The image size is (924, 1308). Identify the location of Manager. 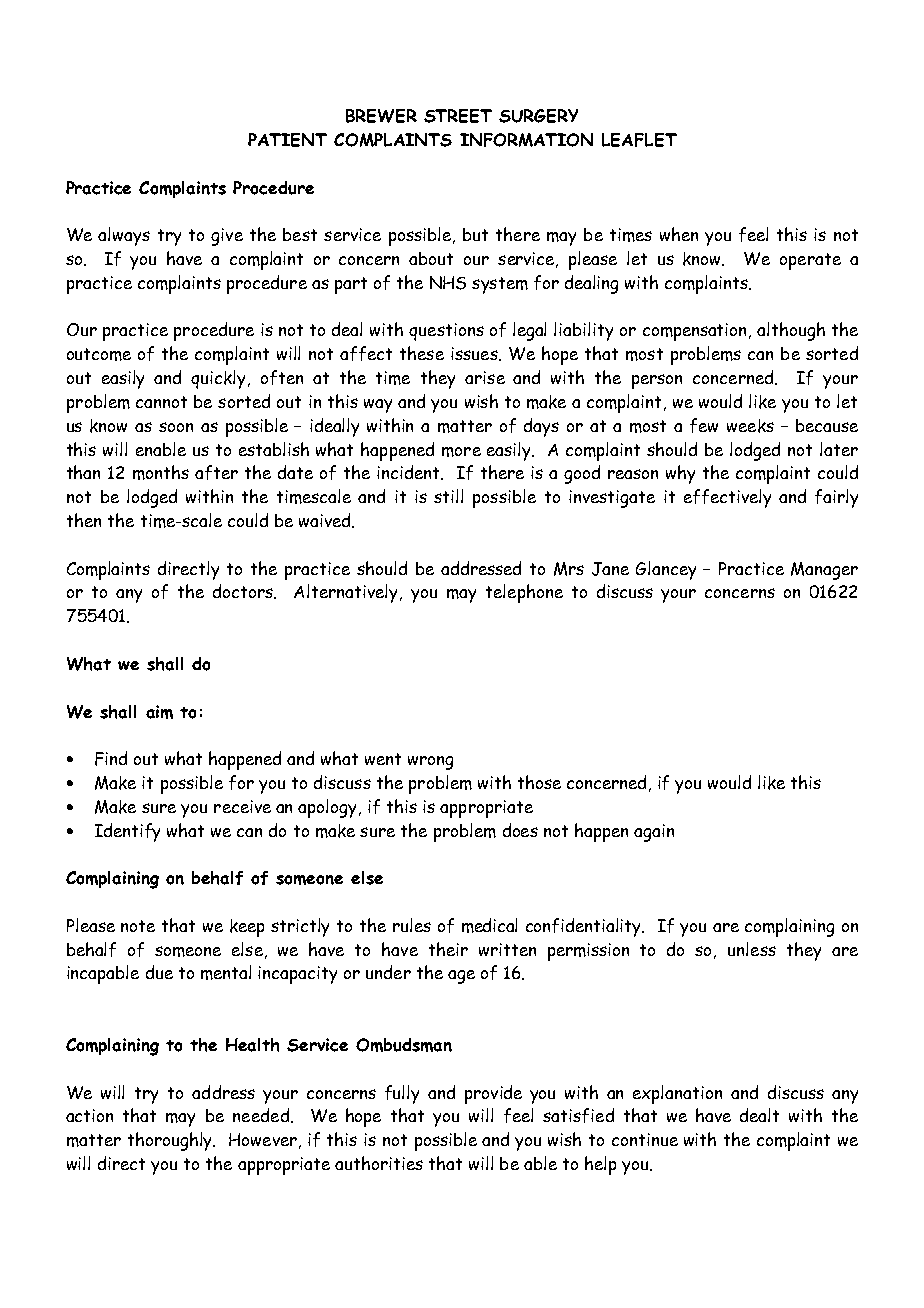
(824, 571).
